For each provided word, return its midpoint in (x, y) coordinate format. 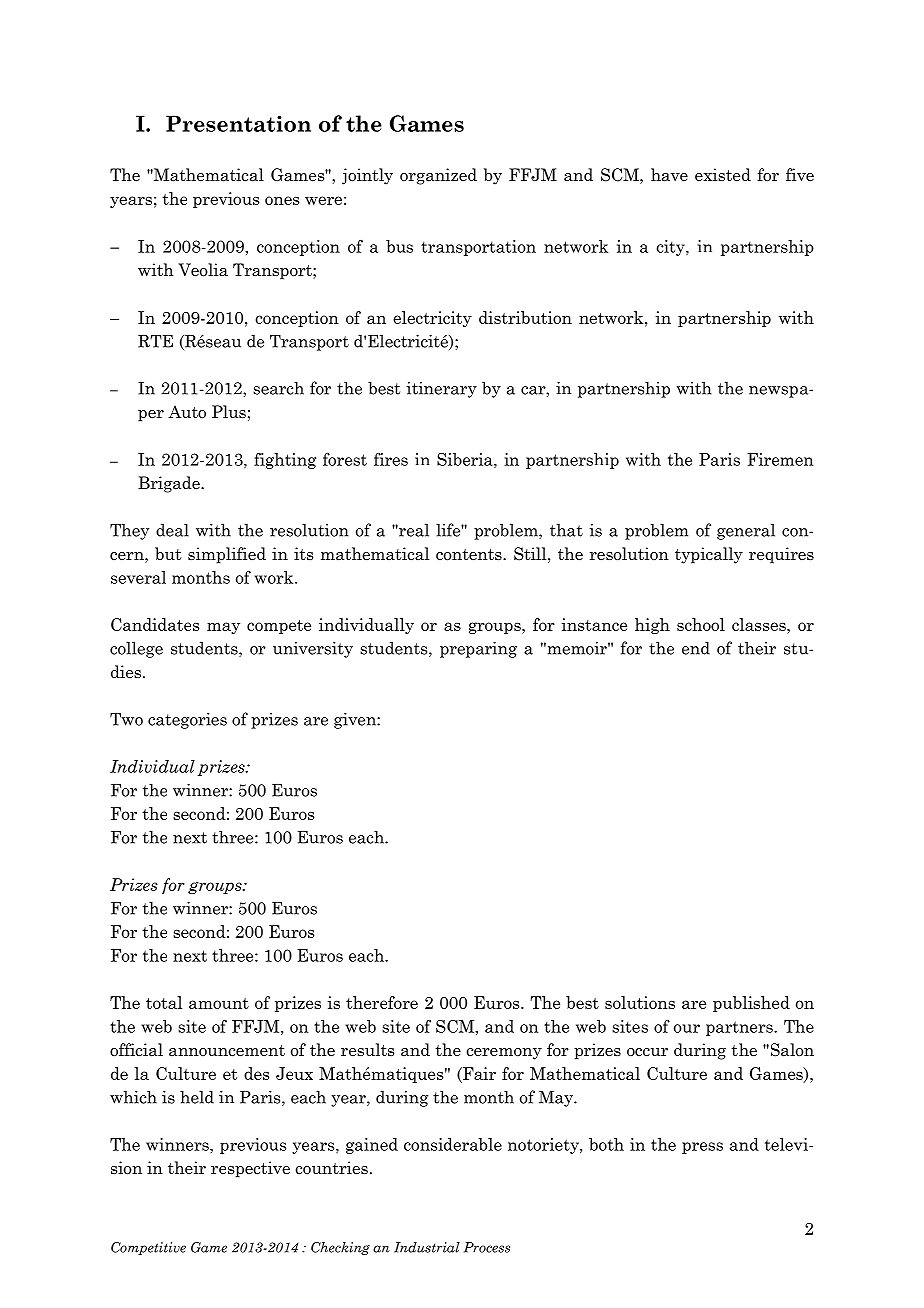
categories (187, 720)
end (696, 648)
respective (250, 1169)
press (702, 1148)
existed (723, 175)
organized (438, 176)
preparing (478, 649)
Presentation (238, 123)
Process (487, 1247)
